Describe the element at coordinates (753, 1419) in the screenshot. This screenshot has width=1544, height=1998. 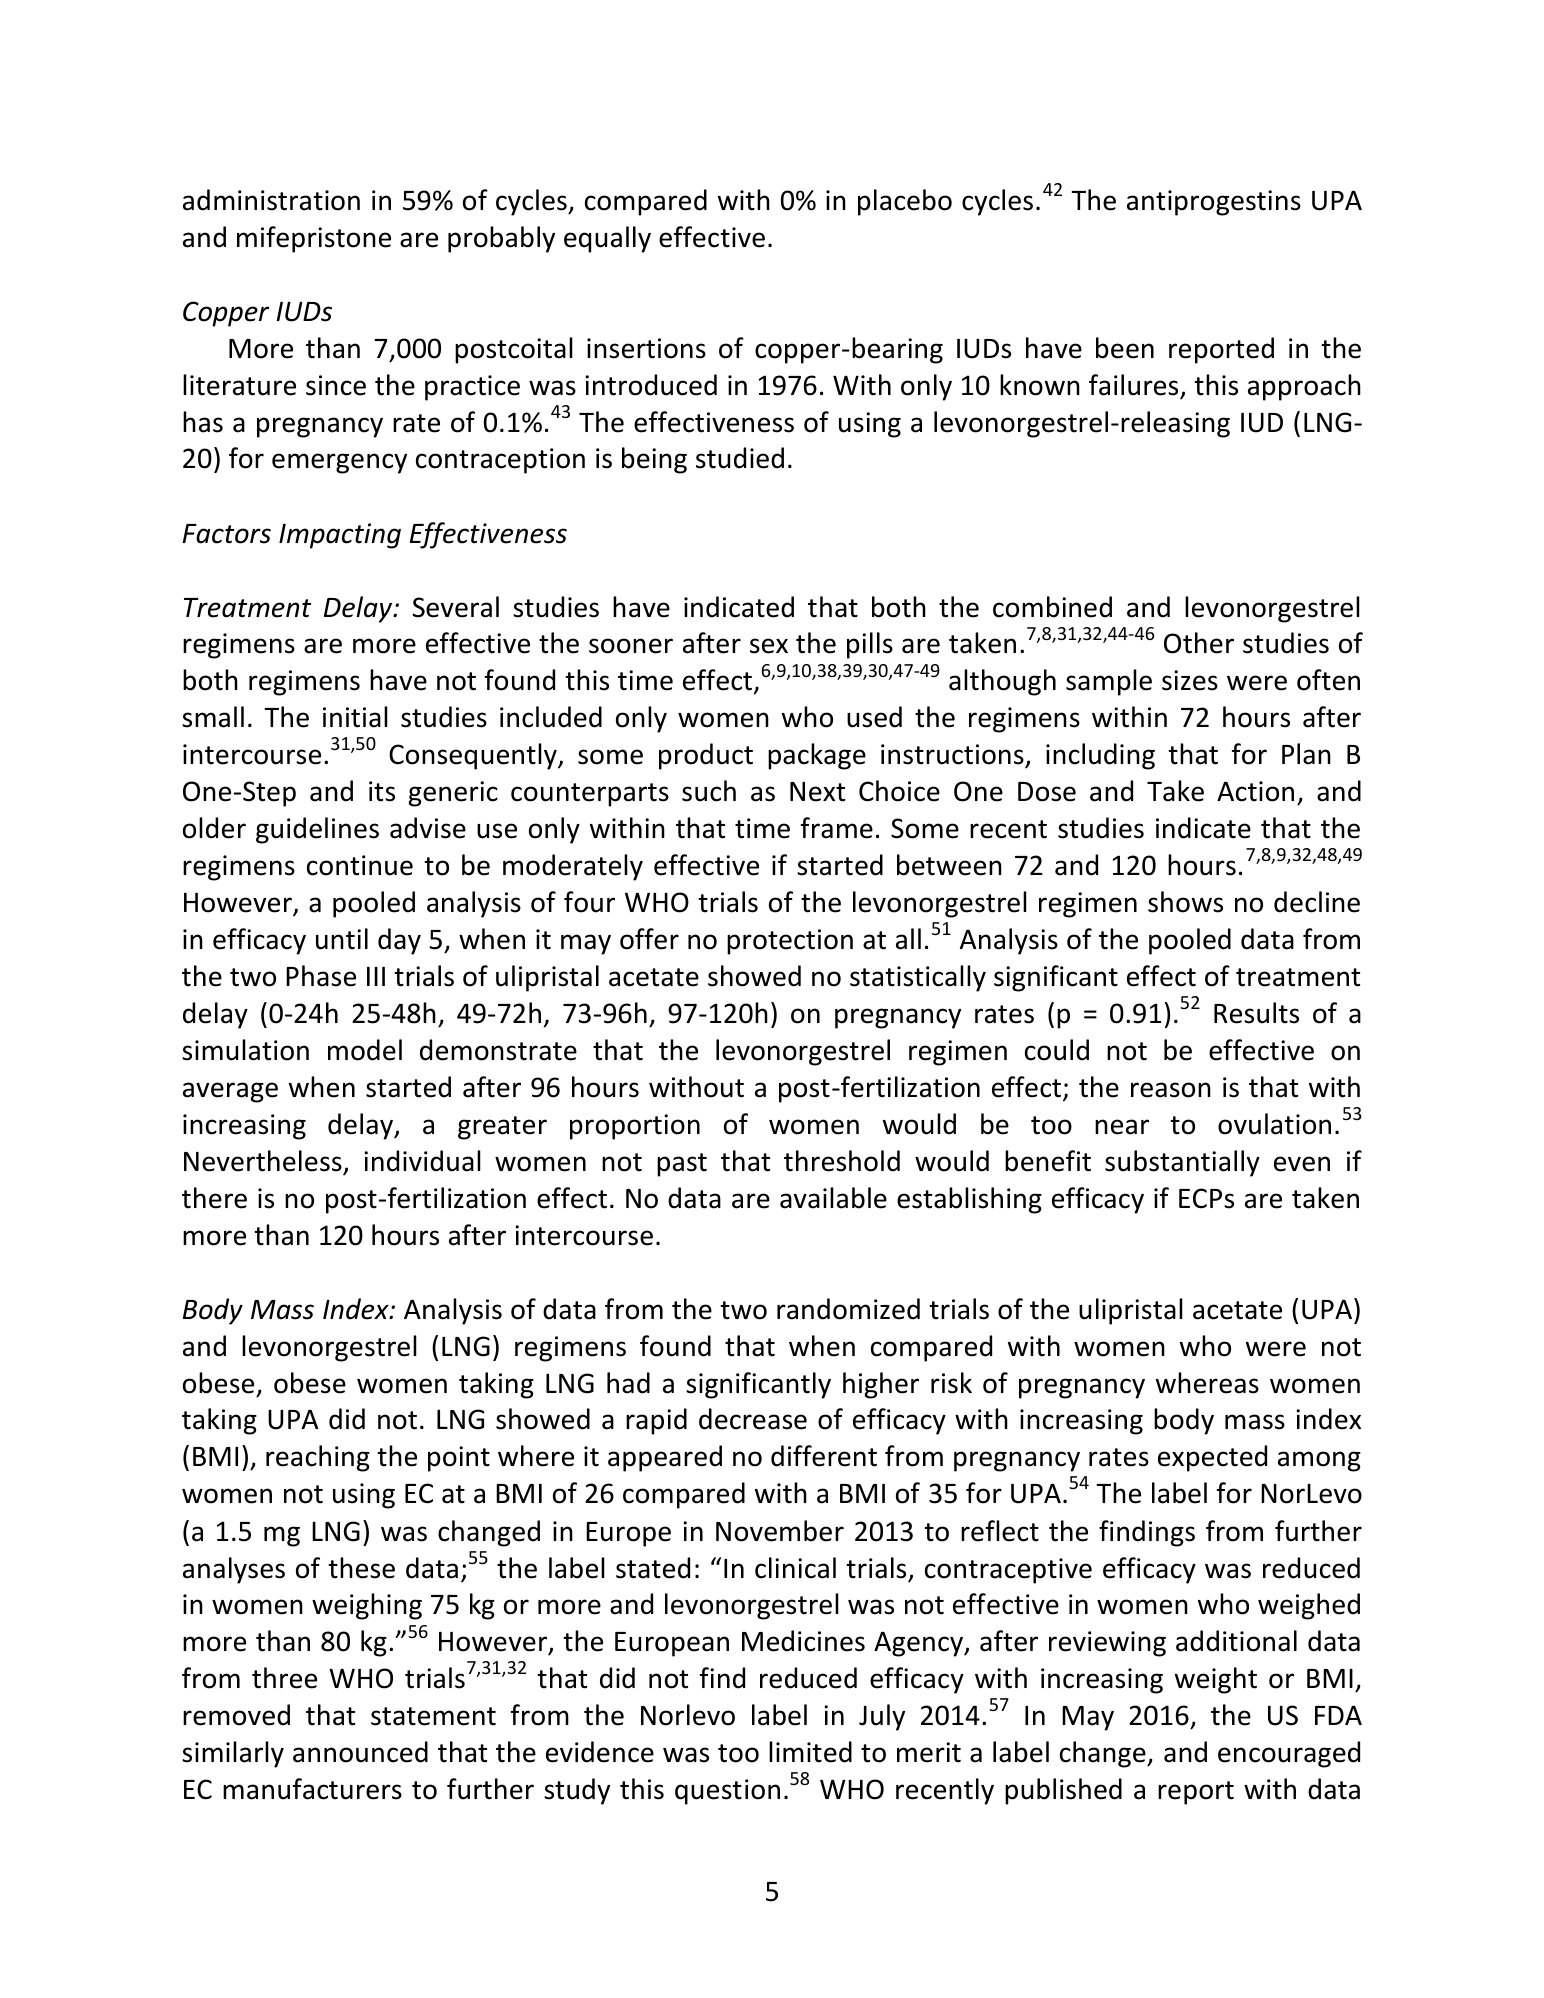
I see `decrease` at that location.
